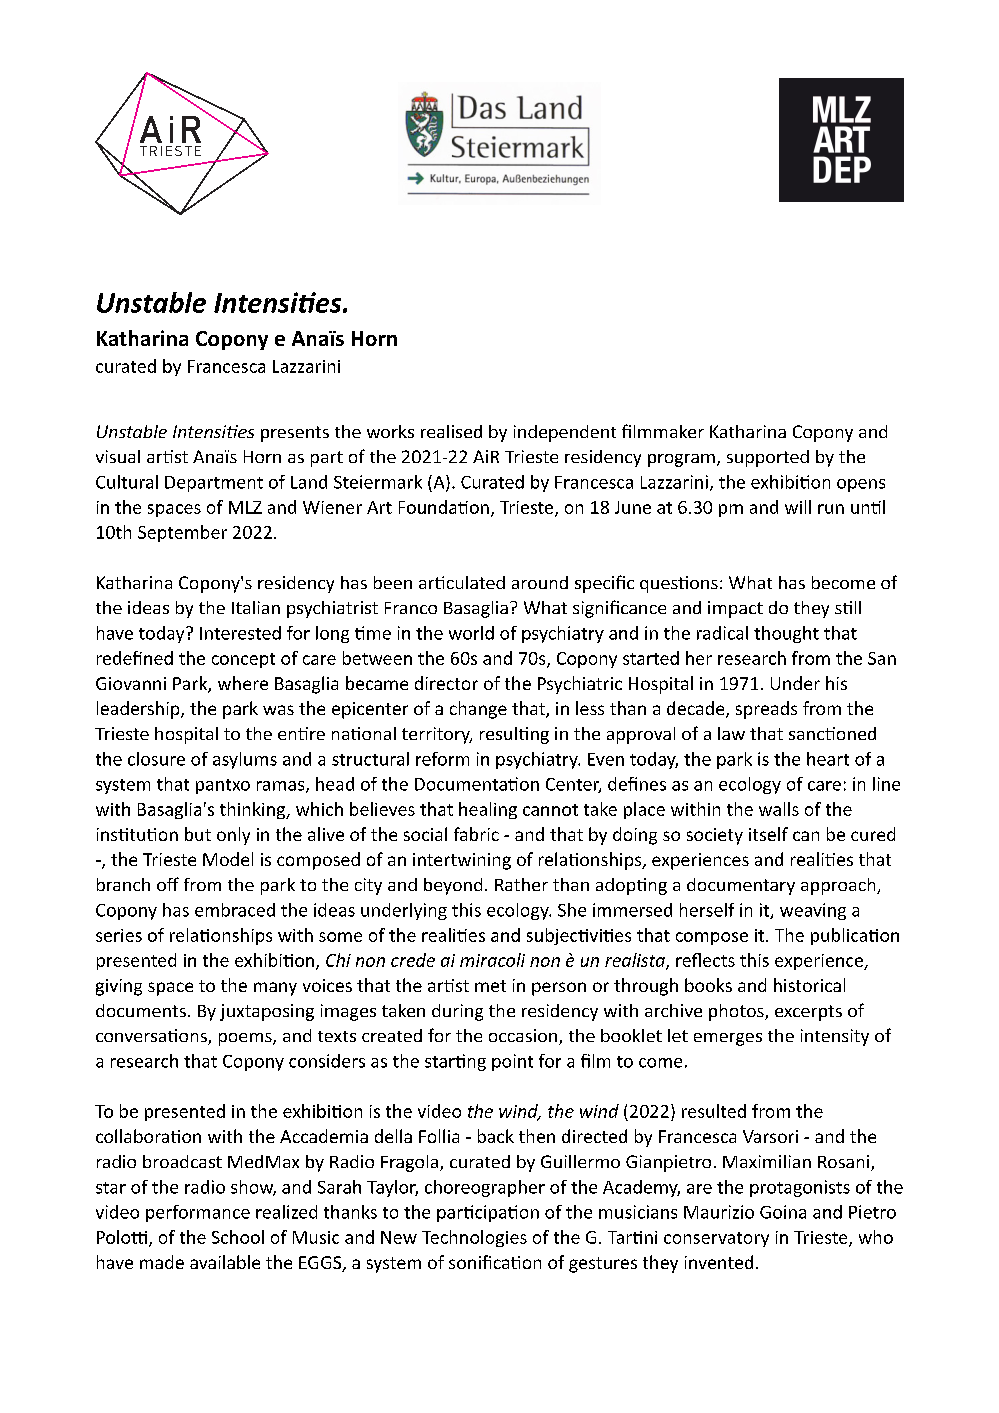  Describe the element at coordinates (478, 710) in the document. I see `change` at that location.
